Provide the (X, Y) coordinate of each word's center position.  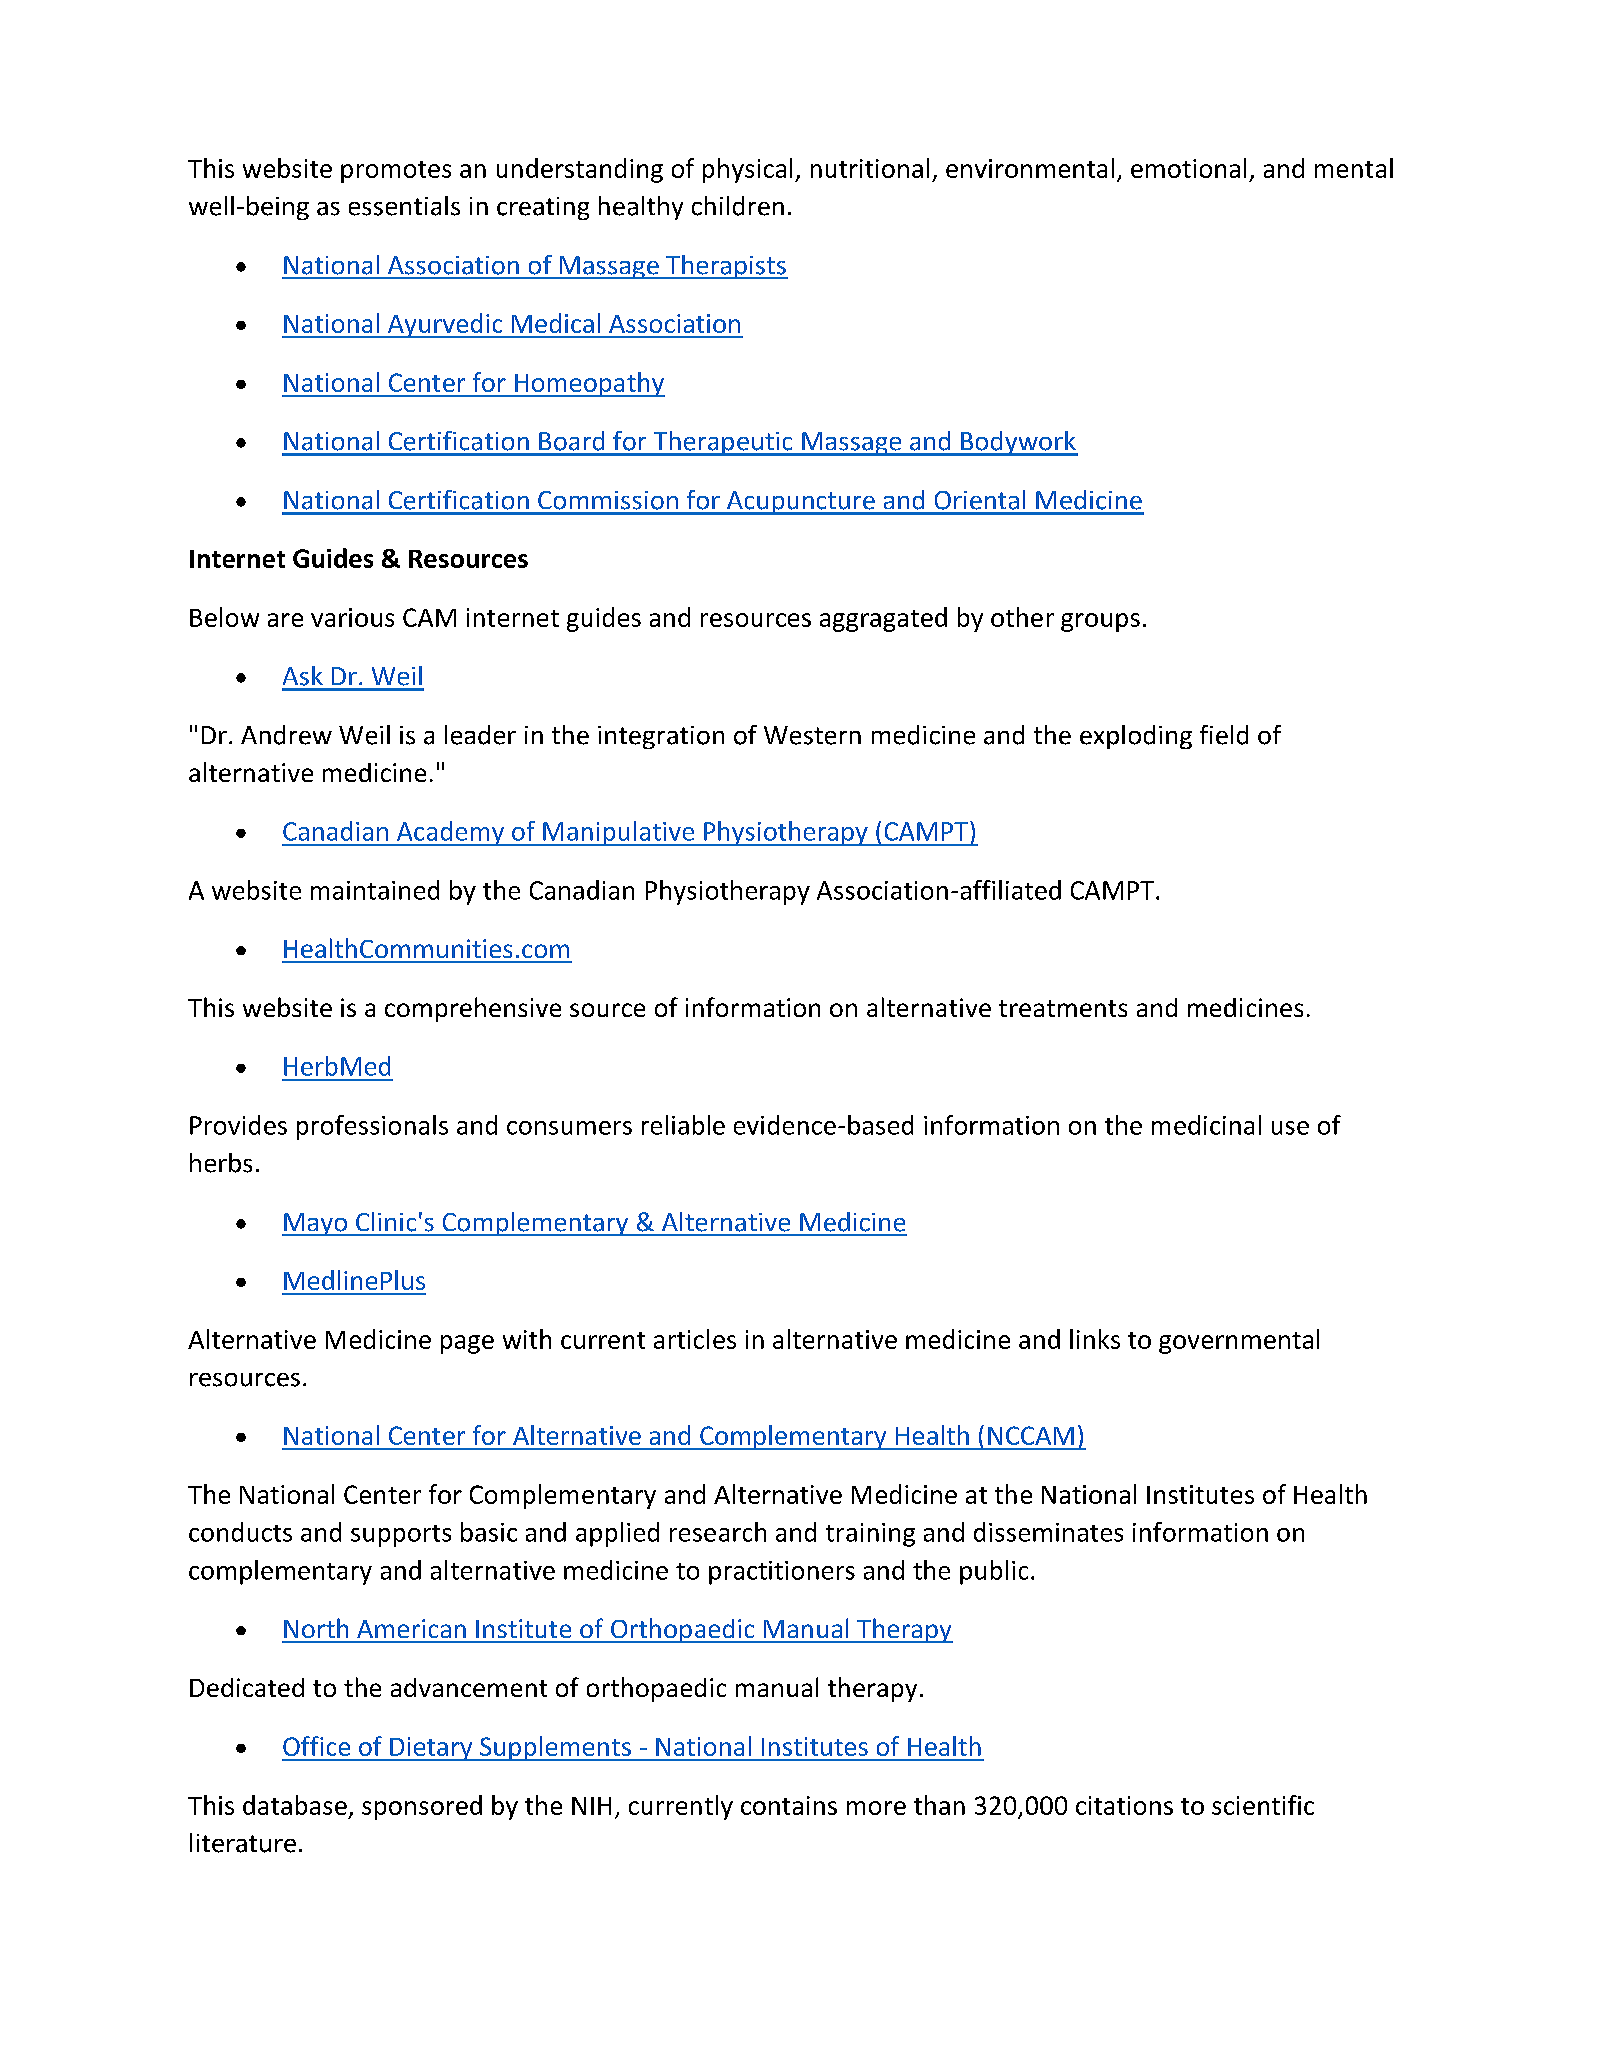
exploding (1136, 737)
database (295, 1805)
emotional (1188, 168)
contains (789, 1805)
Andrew (286, 735)
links (1095, 1339)
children (738, 206)
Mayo (316, 1224)
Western (812, 735)
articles (695, 1339)
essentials (404, 206)
